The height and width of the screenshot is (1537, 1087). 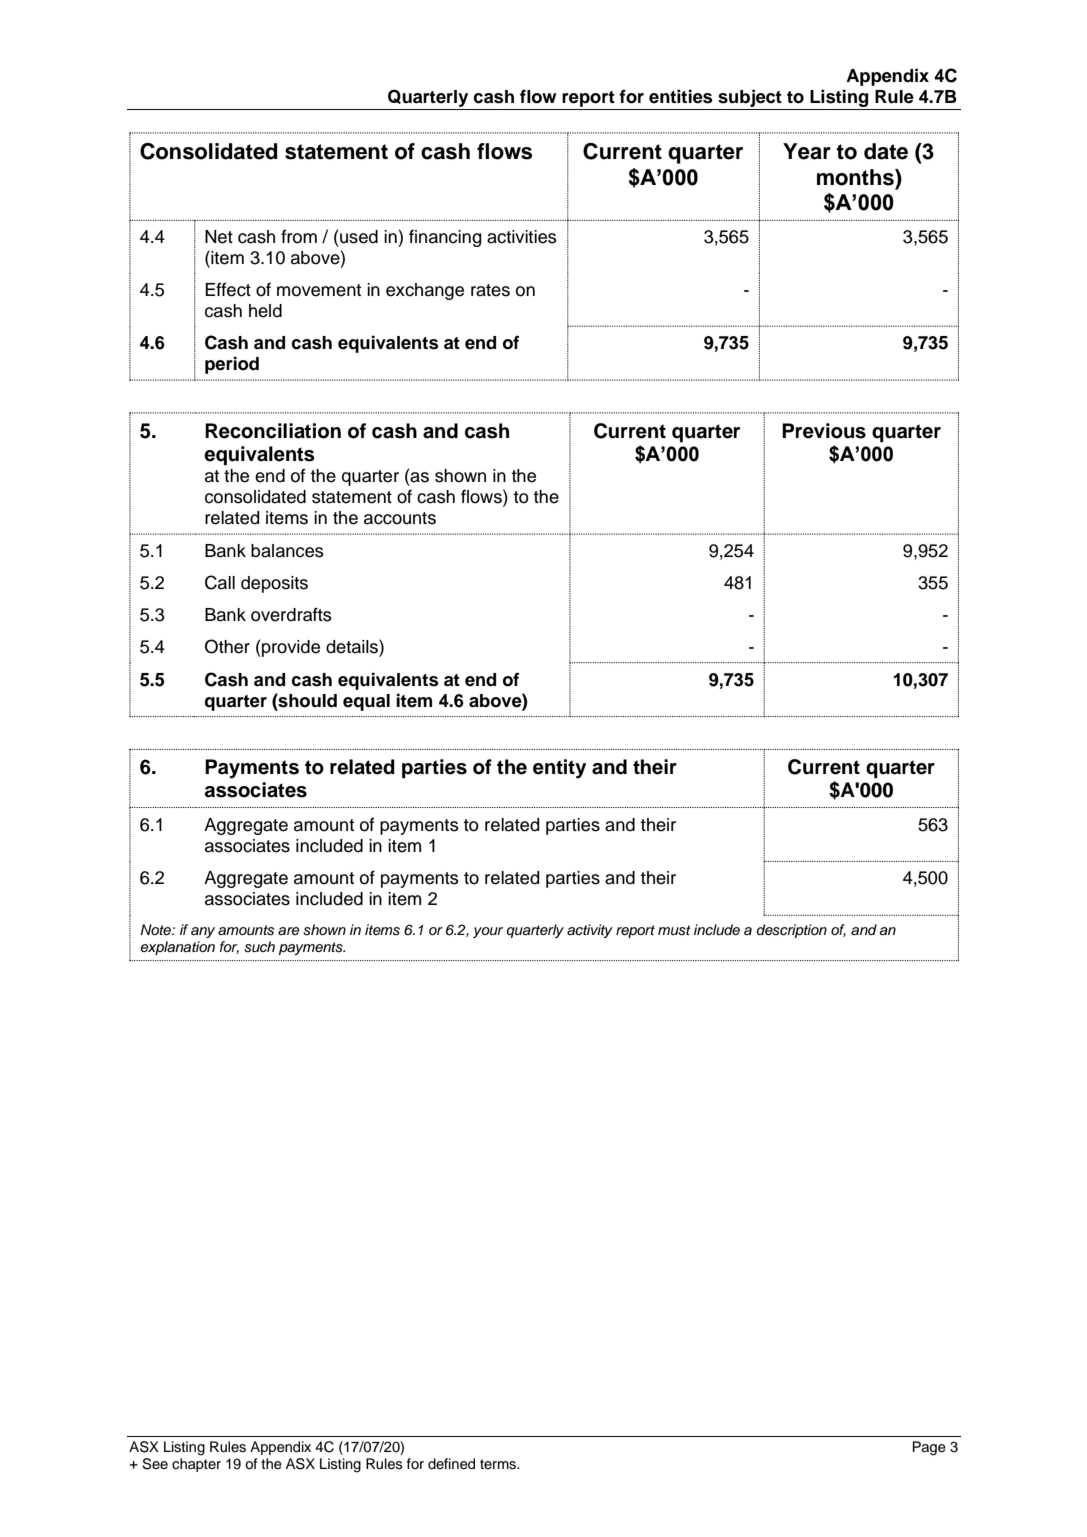 I want to click on chapter, so click(x=196, y=1465).
